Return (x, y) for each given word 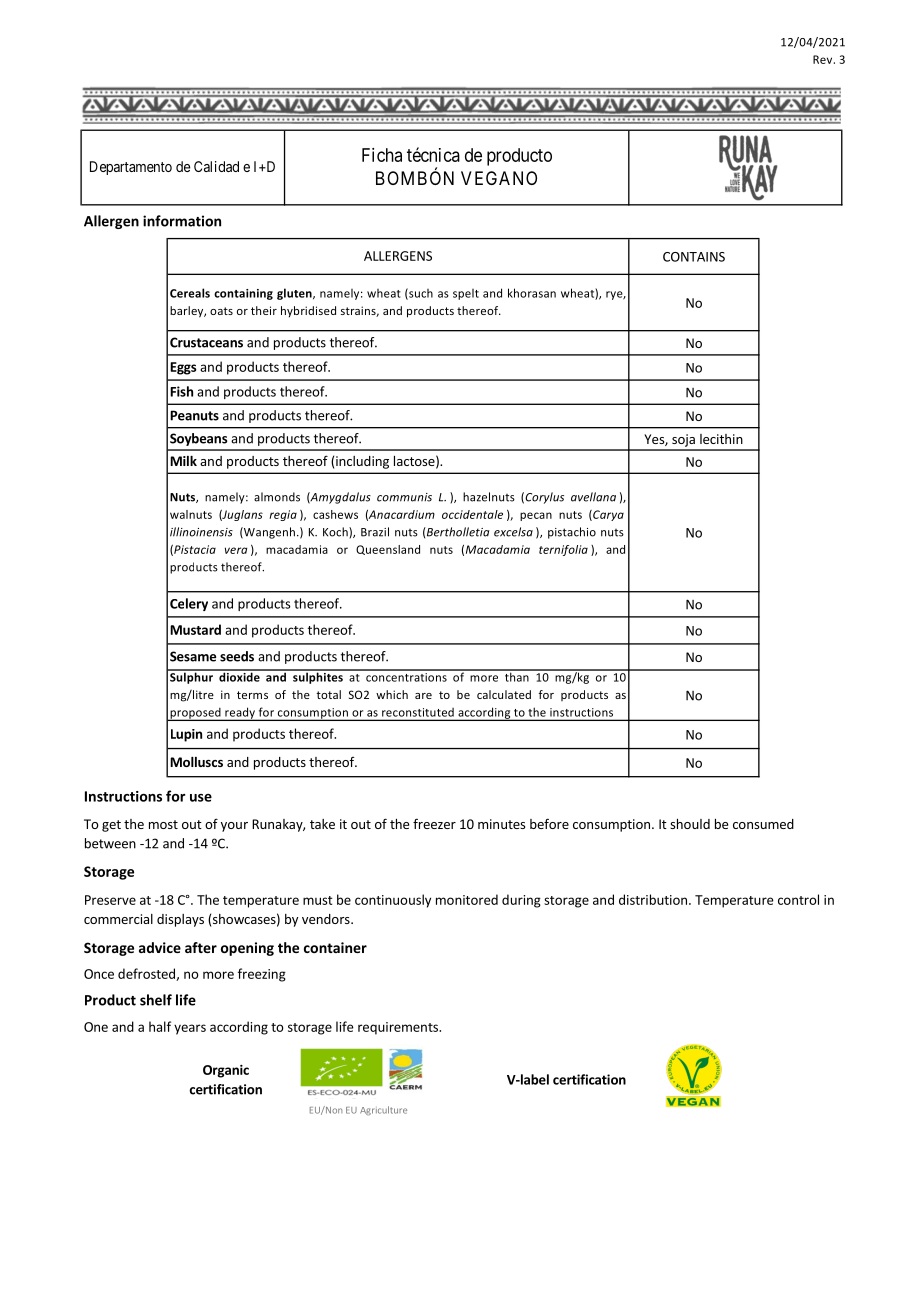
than (516, 676)
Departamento (131, 168)
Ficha (382, 155)
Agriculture (383, 1110)
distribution (653, 899)
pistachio (572, 533)
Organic (226, 1071)
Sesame (193, 656)
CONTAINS (694, 257)
